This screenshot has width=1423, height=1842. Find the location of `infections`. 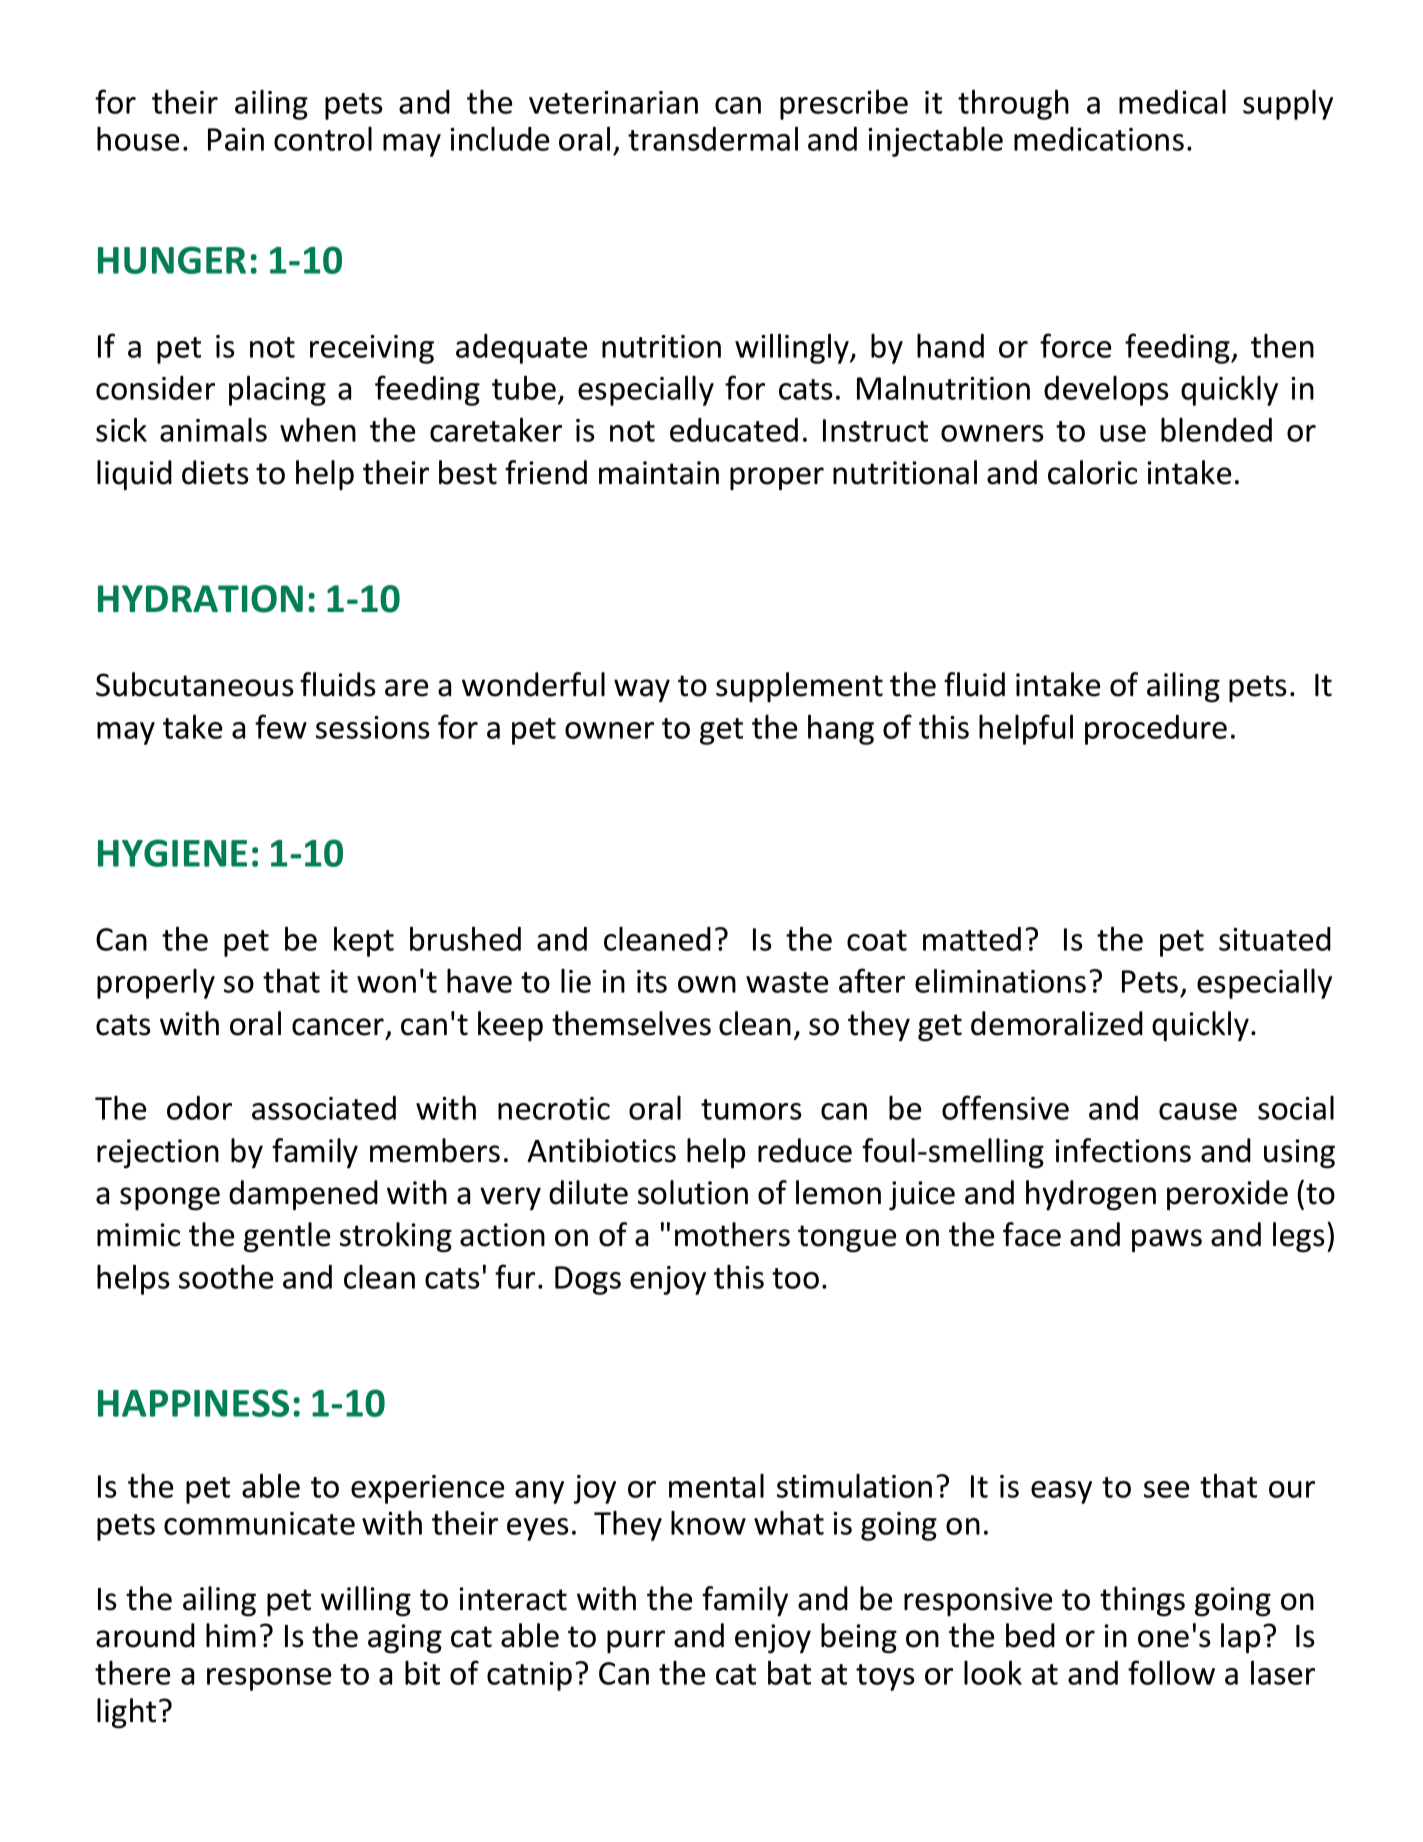

infections is located at coordinates (1123, 1150).
